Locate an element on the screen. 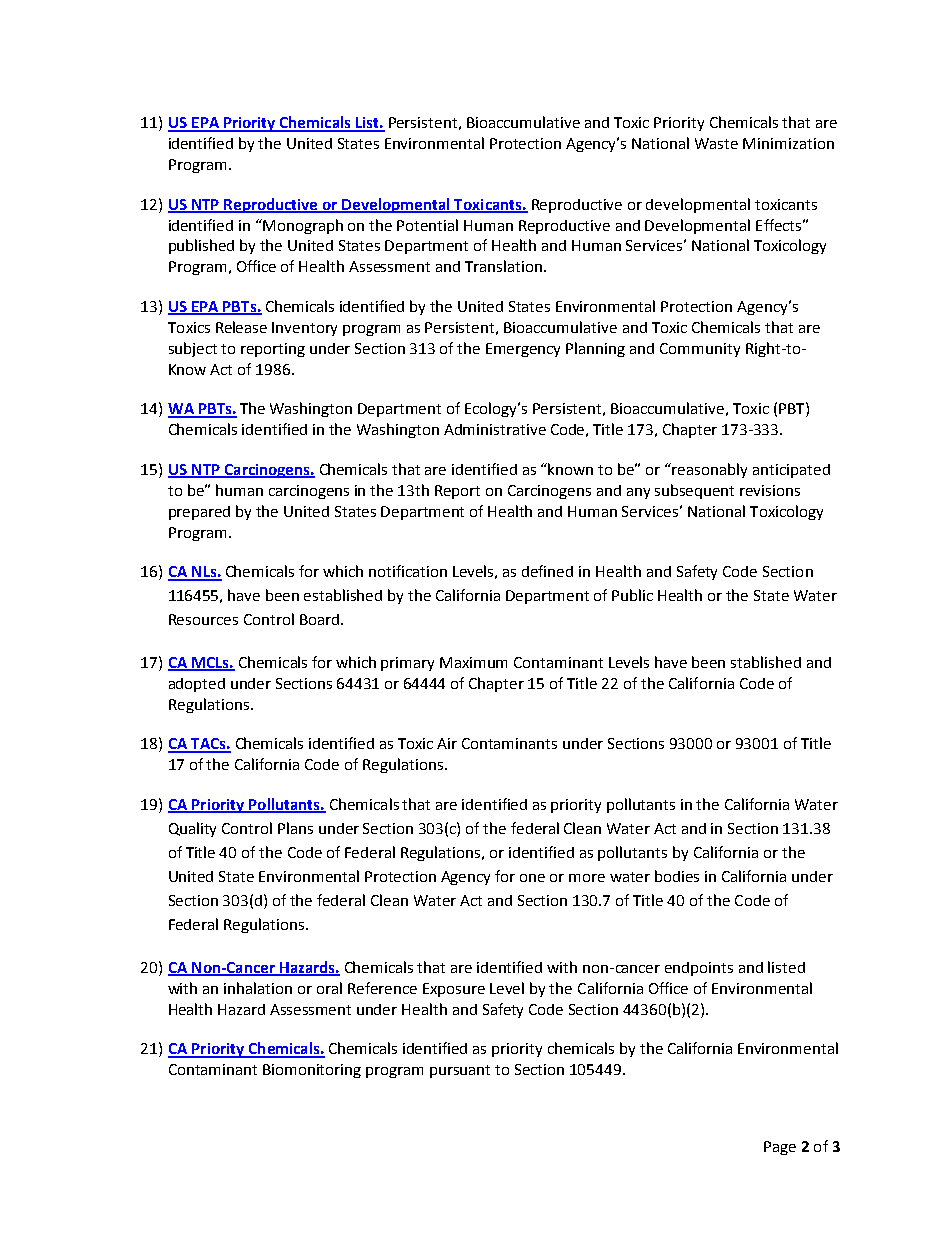  Potential is located at coordinates (427, 225).
